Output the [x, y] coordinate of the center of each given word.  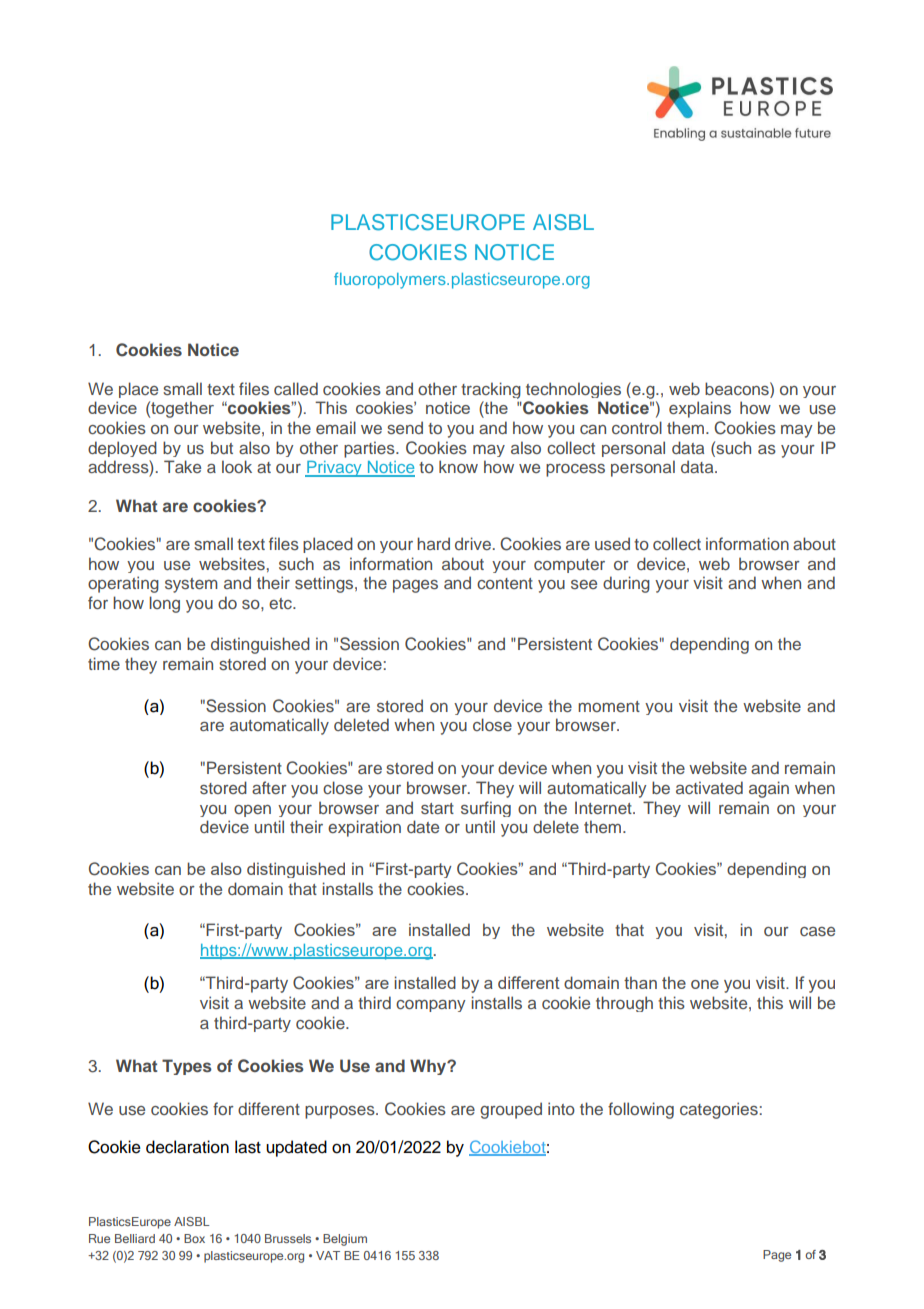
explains [700, 409]
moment [609, 706]
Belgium [345, 1240]
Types [187, 1067]
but [222, 447]
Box [194, 1238]
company [431, 1006]
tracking [491, 390]
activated [709, 787]
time [104, 663]
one [705, 984]
